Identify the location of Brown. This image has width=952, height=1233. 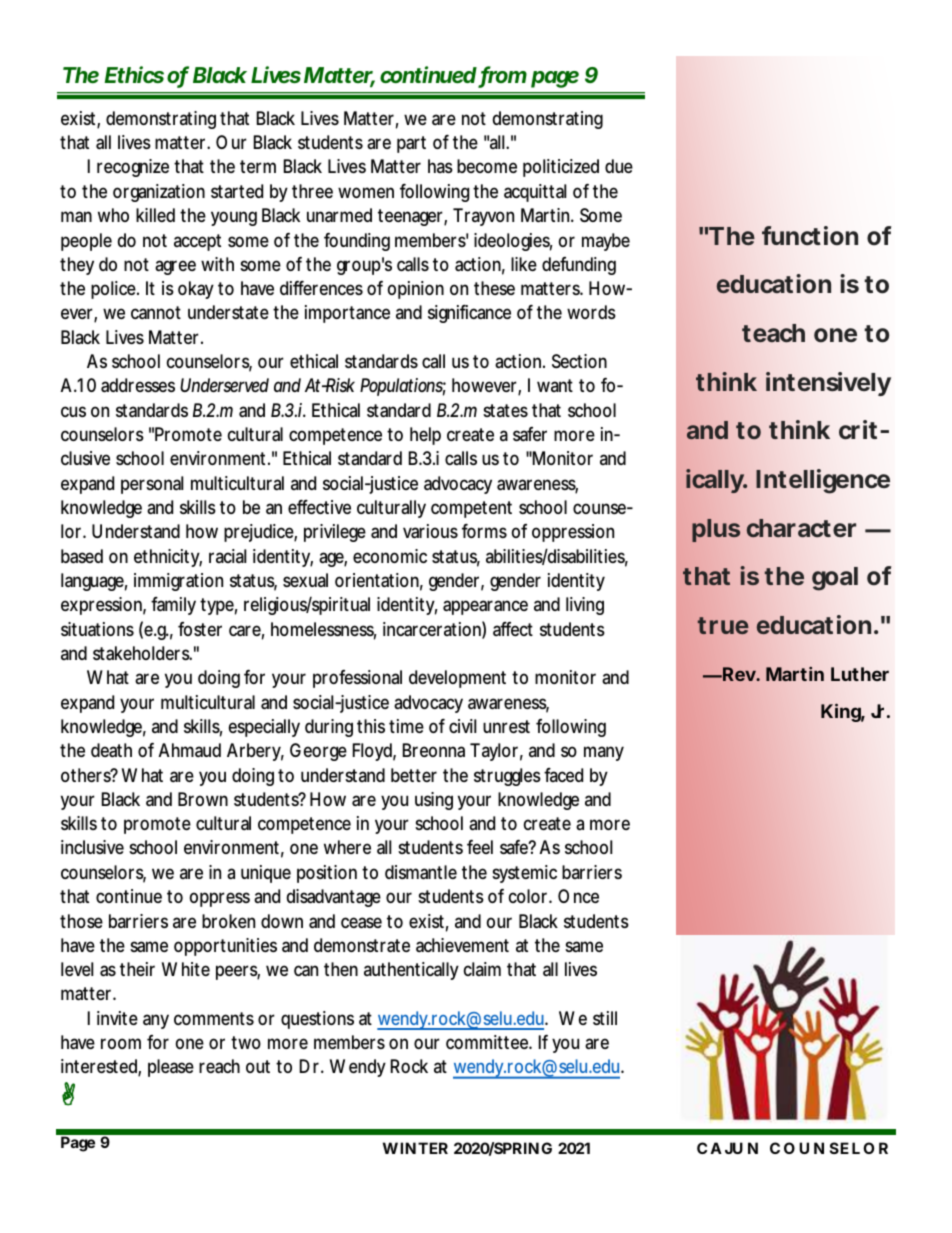
(203, 799).
